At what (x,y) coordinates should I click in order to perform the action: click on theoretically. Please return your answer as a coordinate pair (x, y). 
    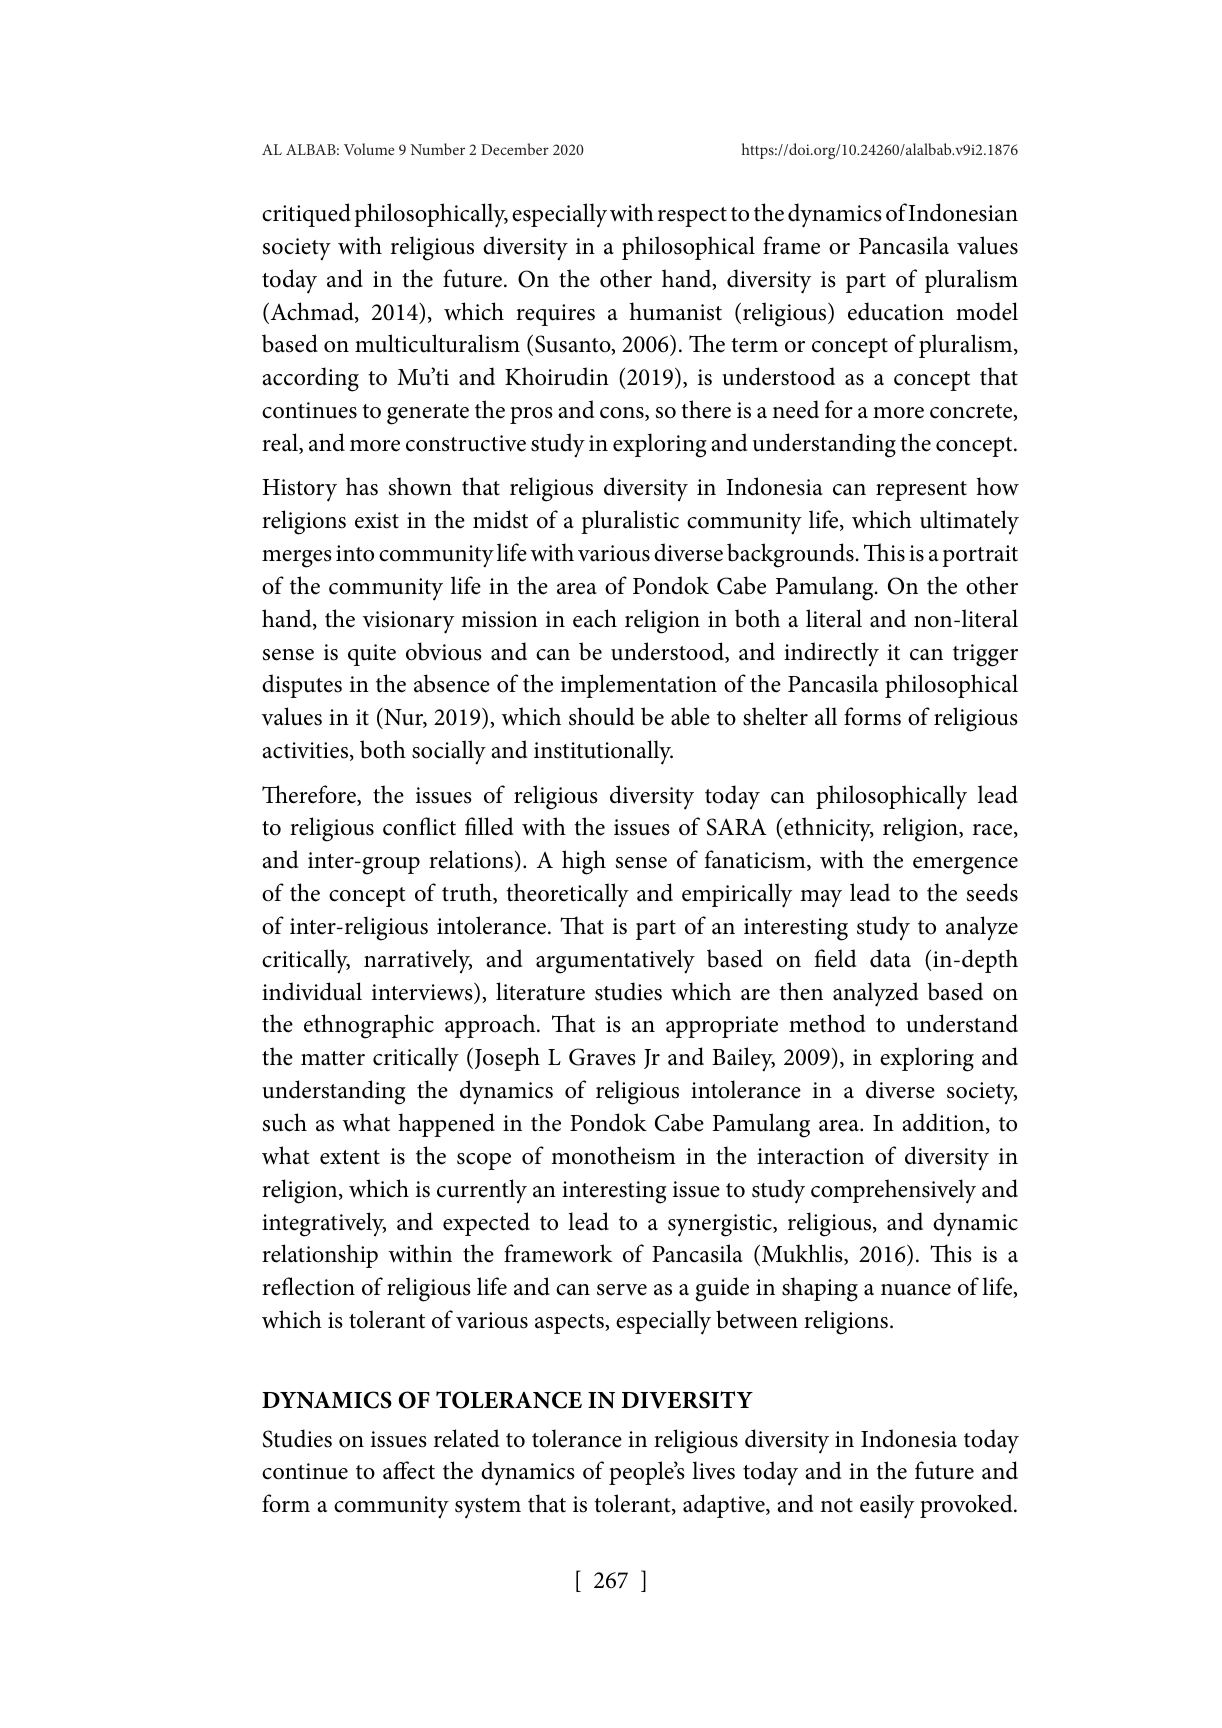
    Looking at the image, I should click on (567, 895).
